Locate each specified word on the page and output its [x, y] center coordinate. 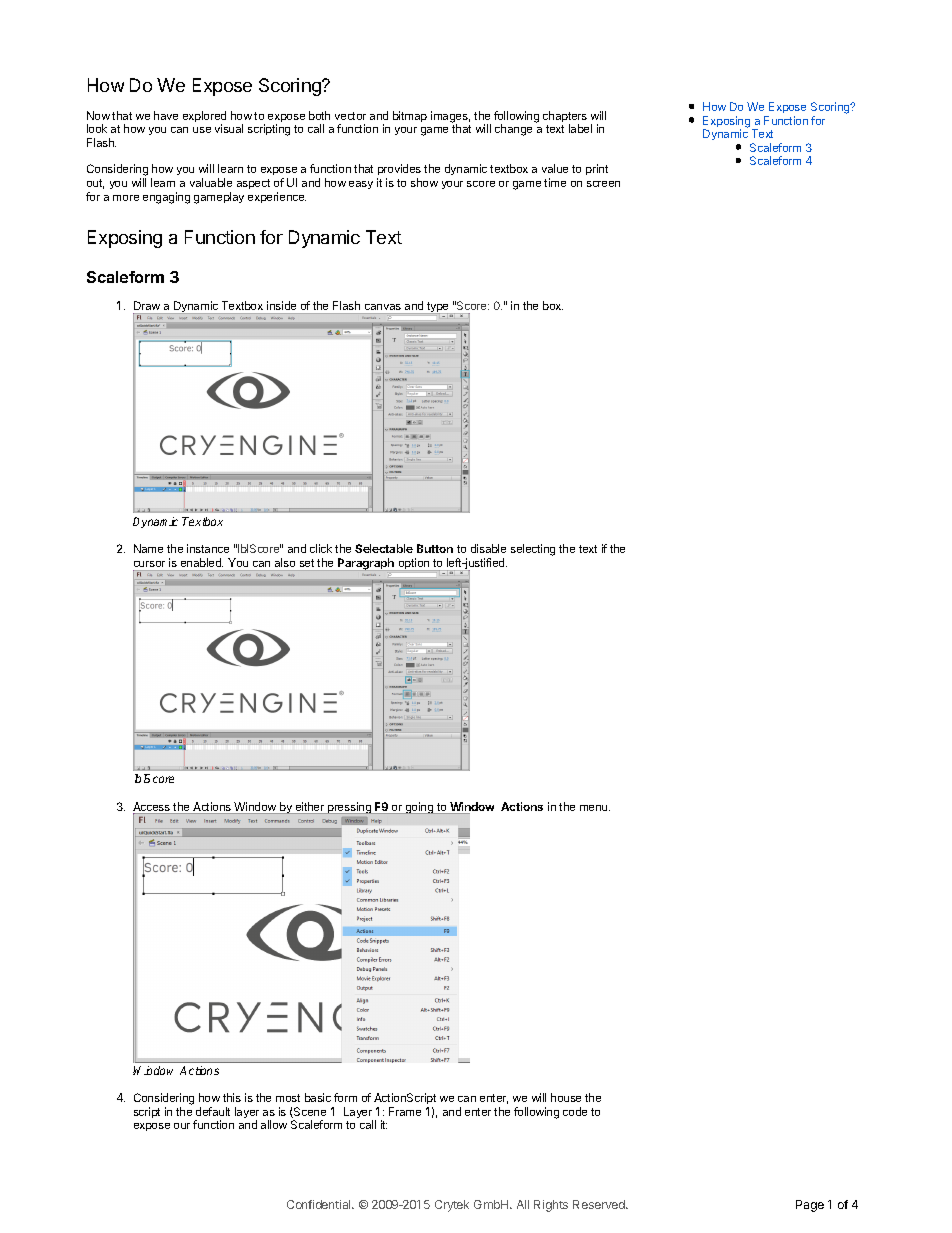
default [213, 1111]
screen [603, 184]
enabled [202, 562]
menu [595, 808]
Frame [405, 1111]
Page [810, 1206]
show [424, 182]
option [414, 565]
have [166, 115]
